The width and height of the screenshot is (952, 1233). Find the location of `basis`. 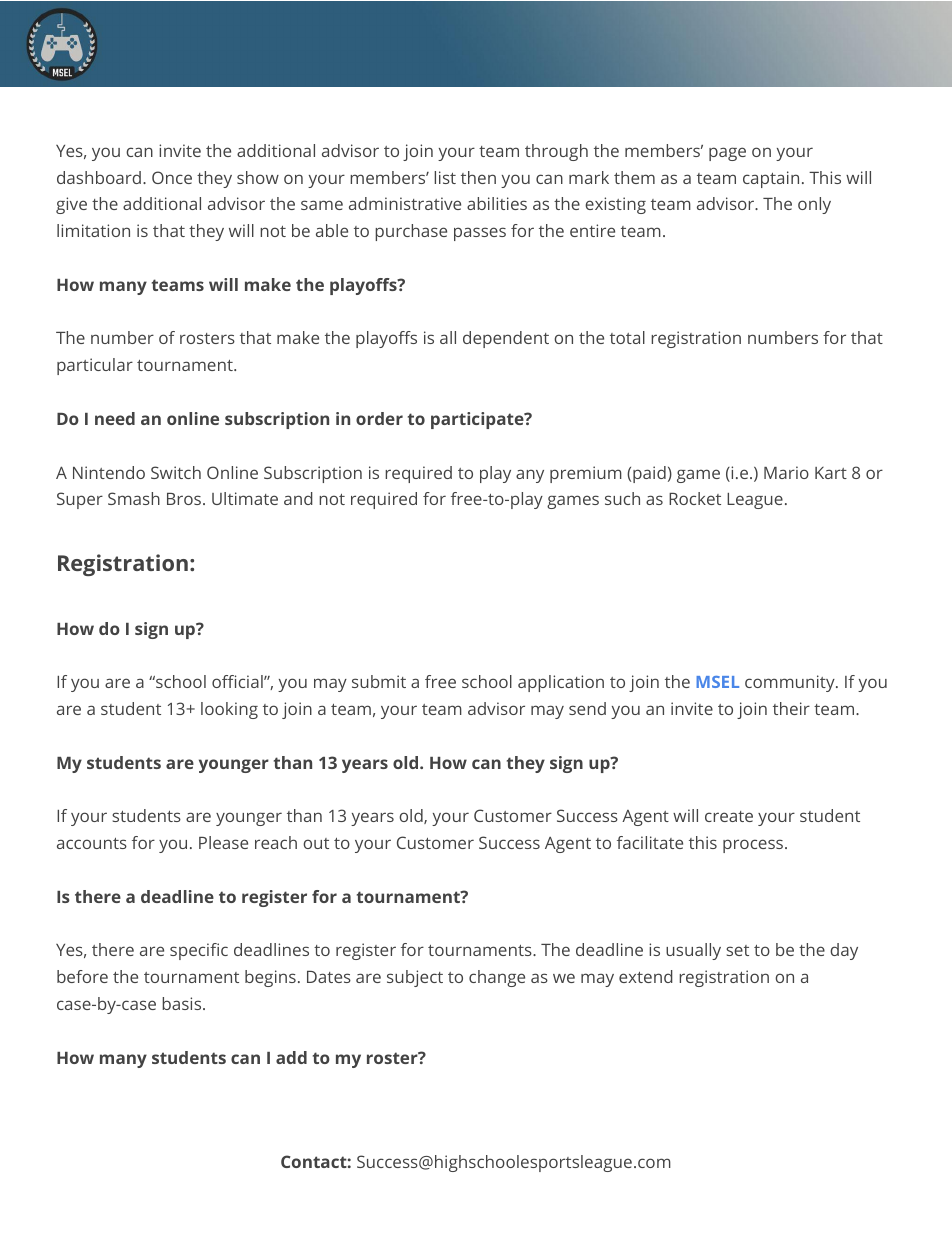

basis is located at coordinates (183, 1003).
